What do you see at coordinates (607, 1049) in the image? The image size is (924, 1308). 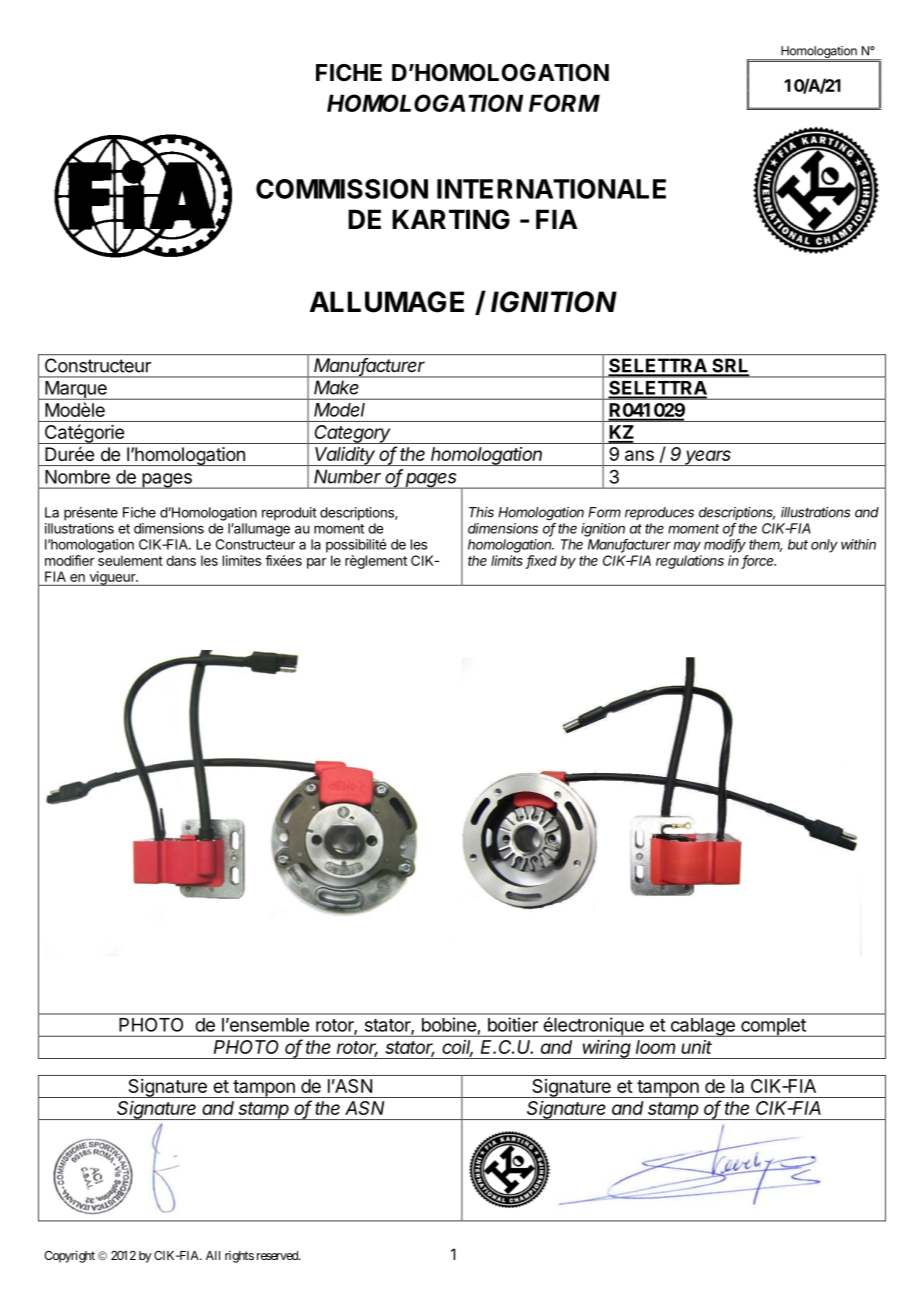 I see `wiring` at bounding box center [607, 1049].
